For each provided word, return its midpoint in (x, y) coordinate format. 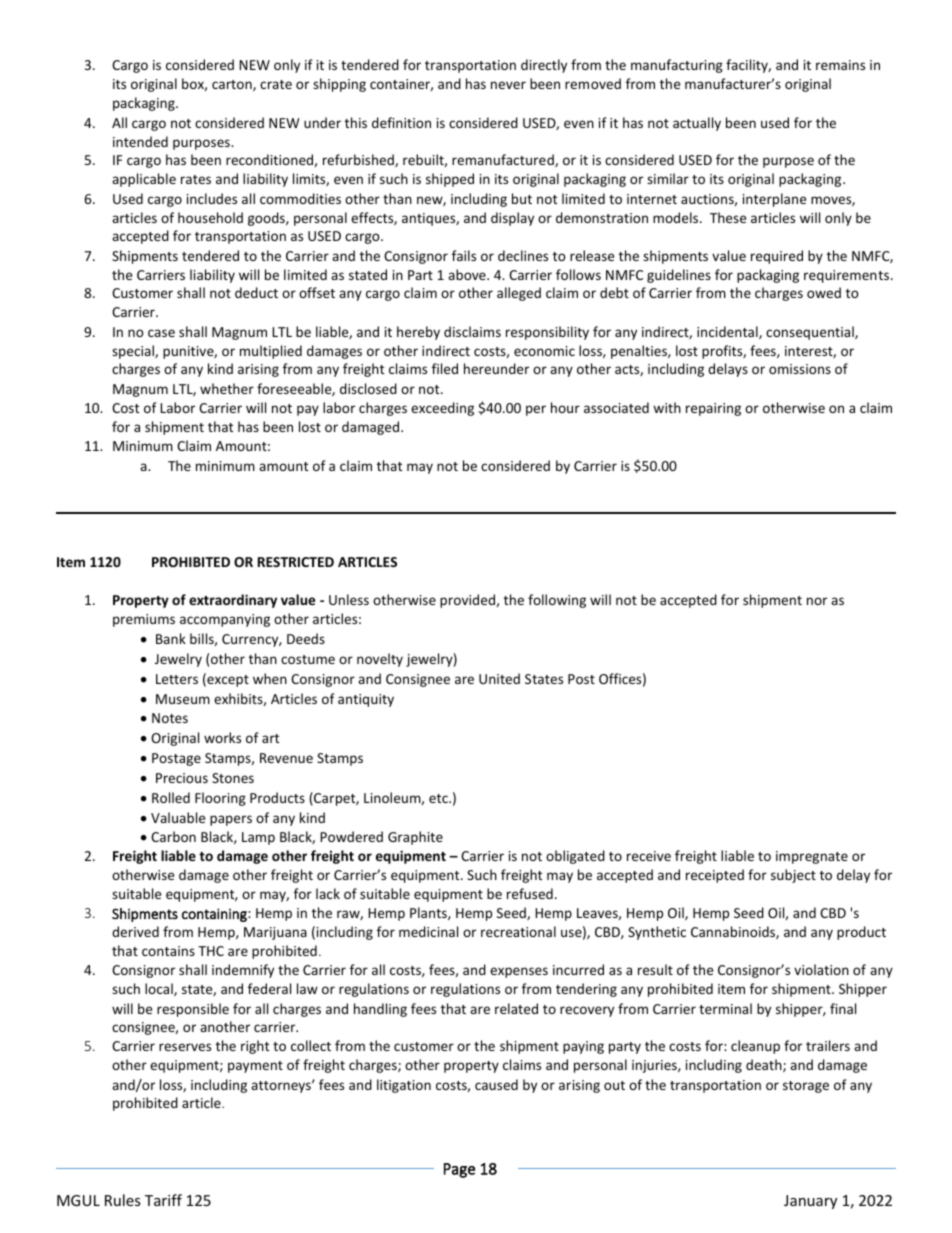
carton (233, 85)
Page (459, 1170)
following (557, 601)
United (499, 678)
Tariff (163, 1200)
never (508, 85)
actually (697, 124)
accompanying (225, 620)
